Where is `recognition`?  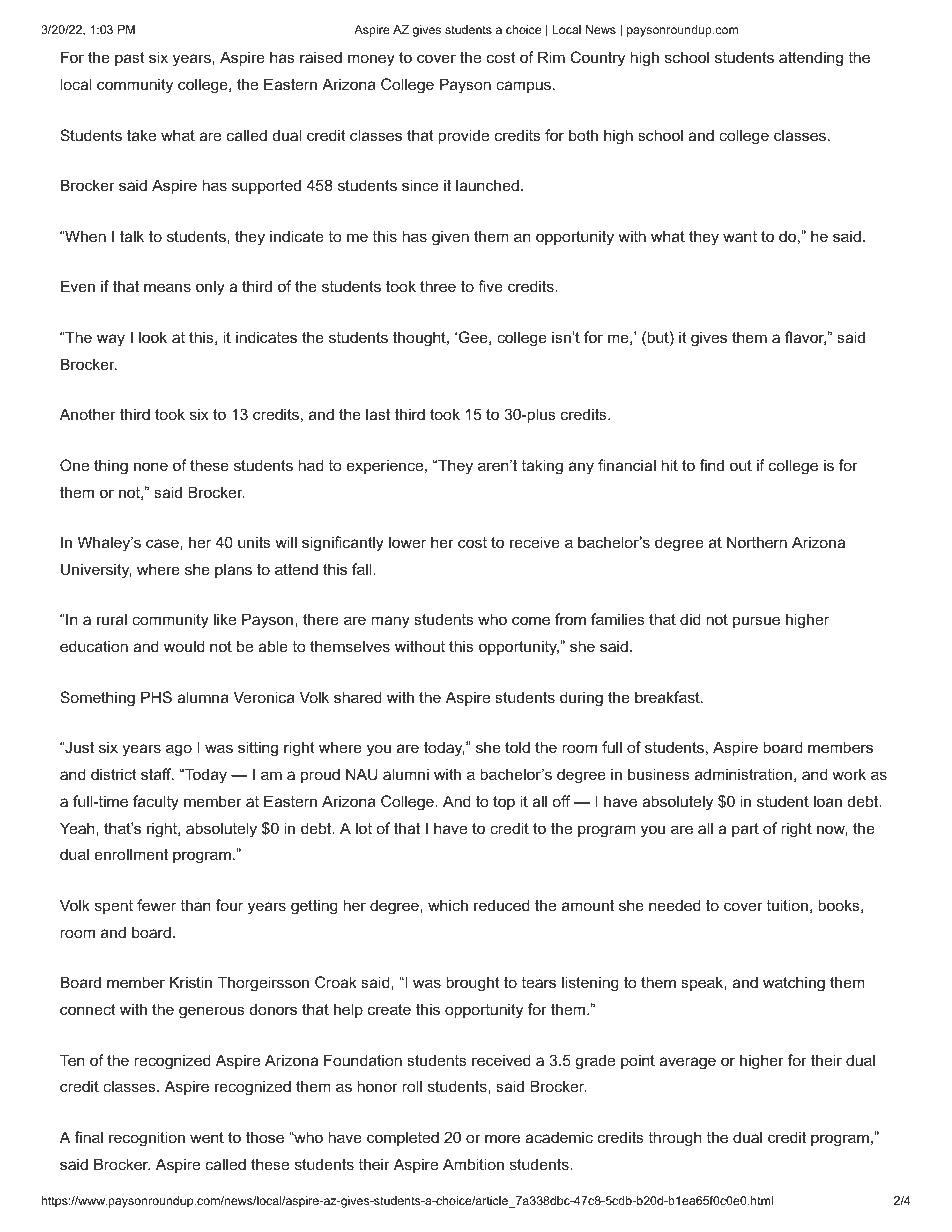 recognition is located at coordinates (147, 1139).
